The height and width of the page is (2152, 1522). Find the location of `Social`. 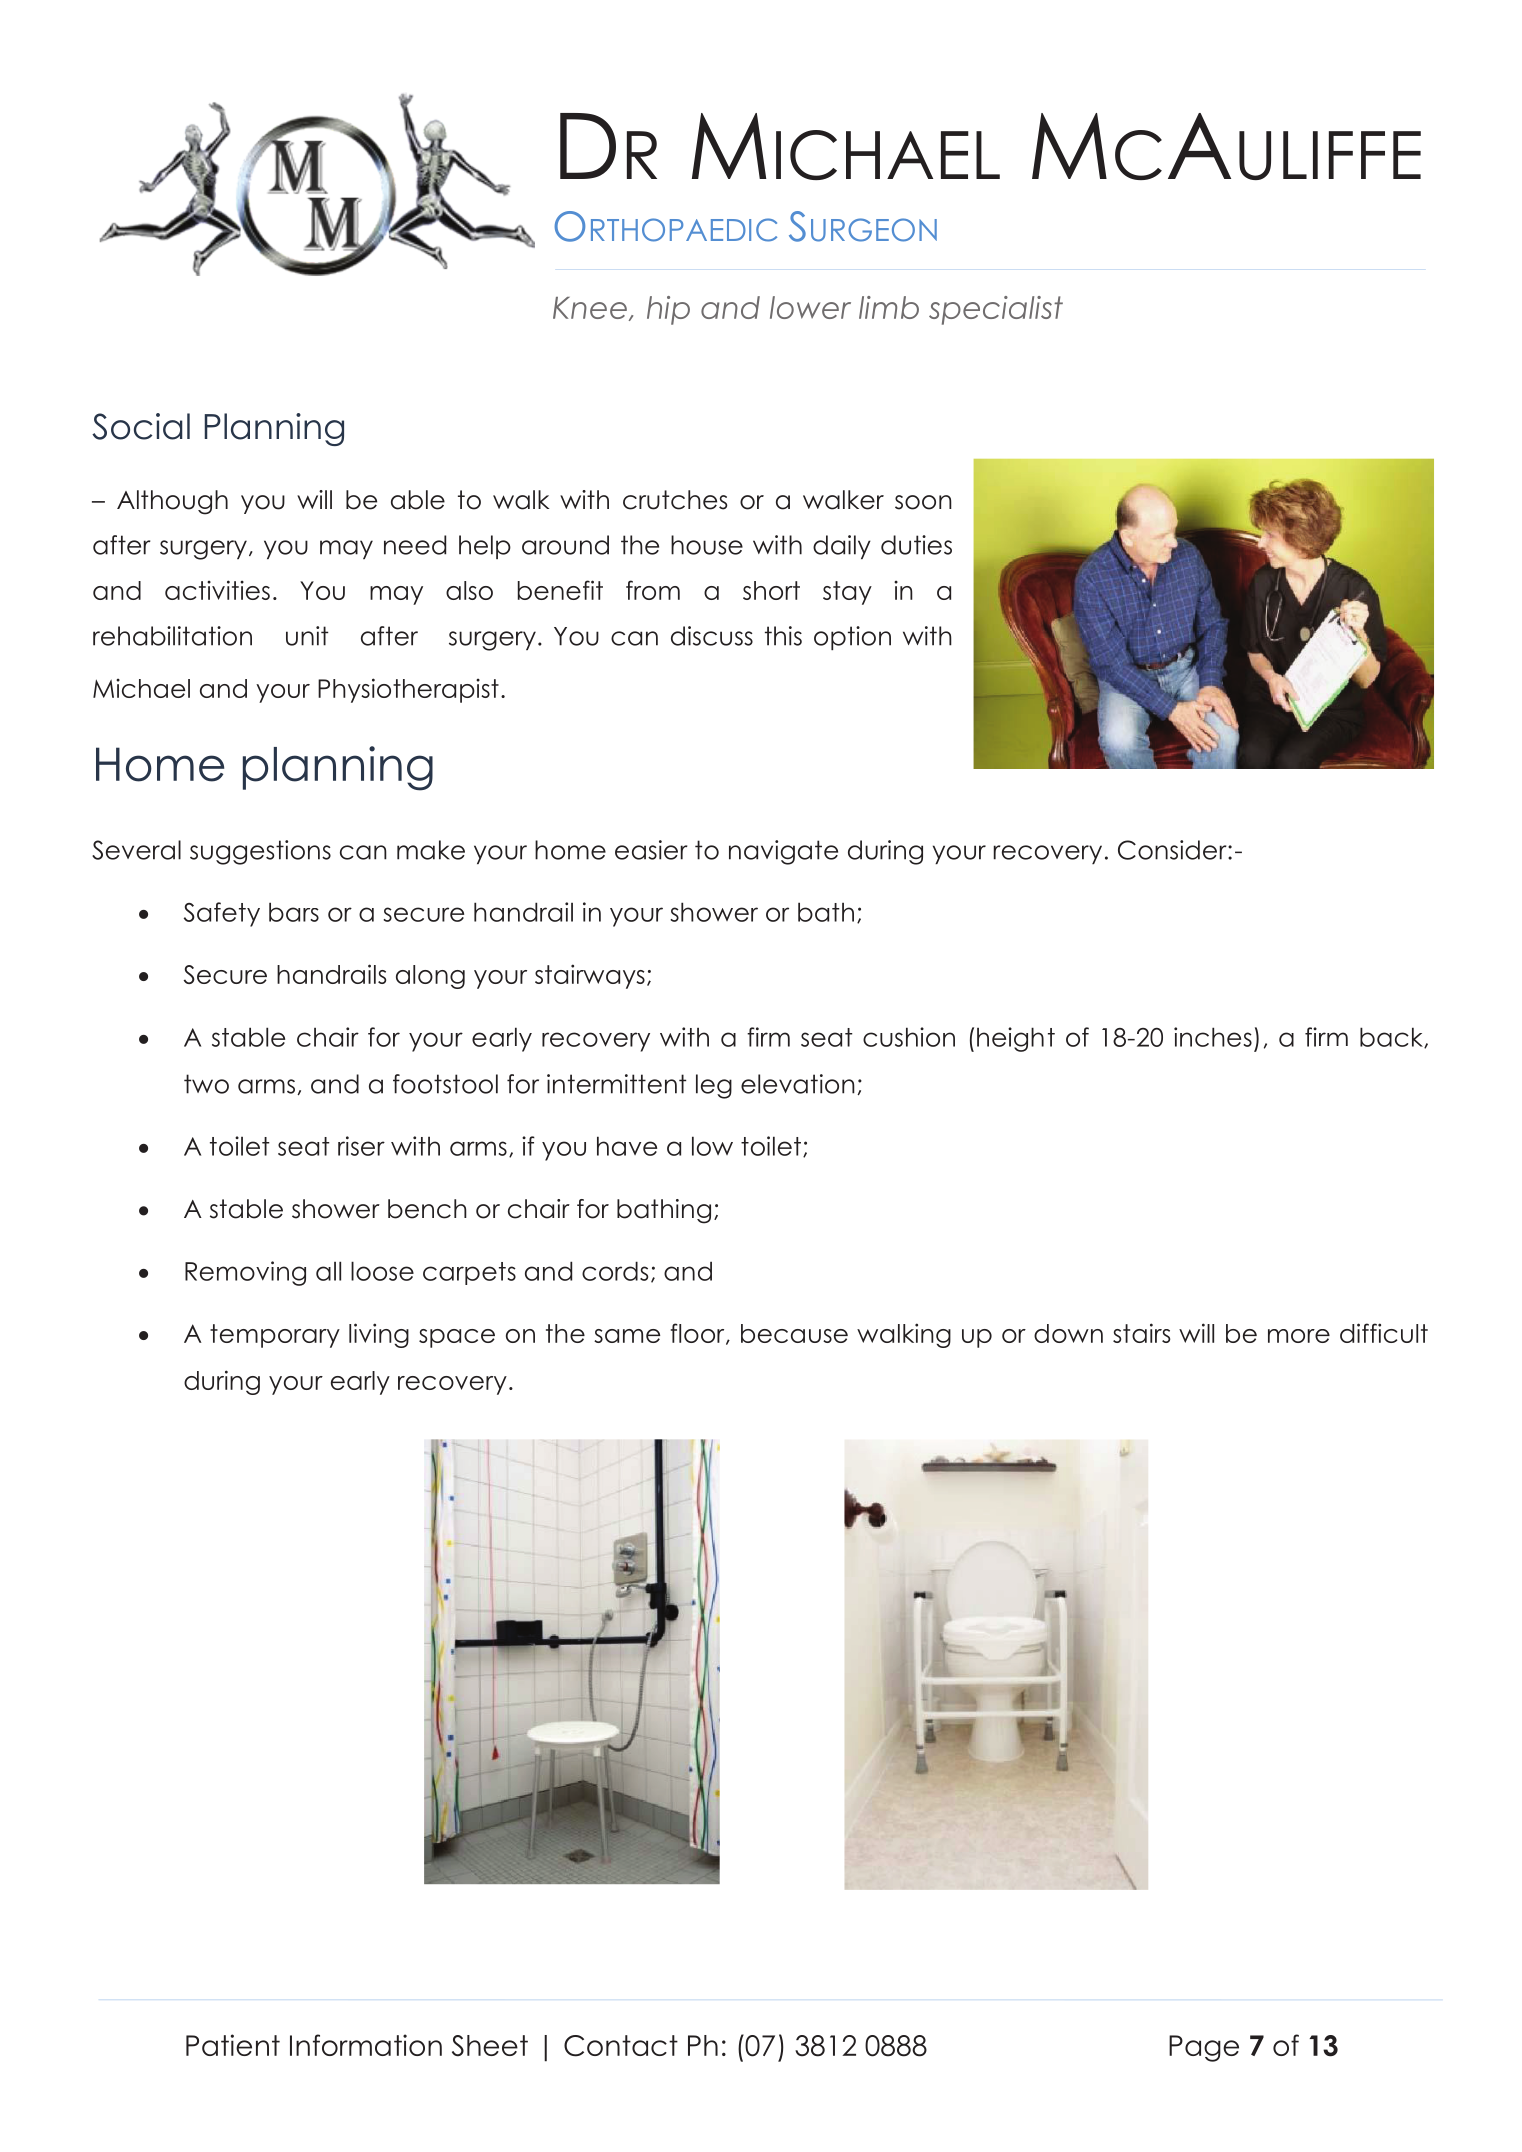

Social is located at coordinates (141, 426).
